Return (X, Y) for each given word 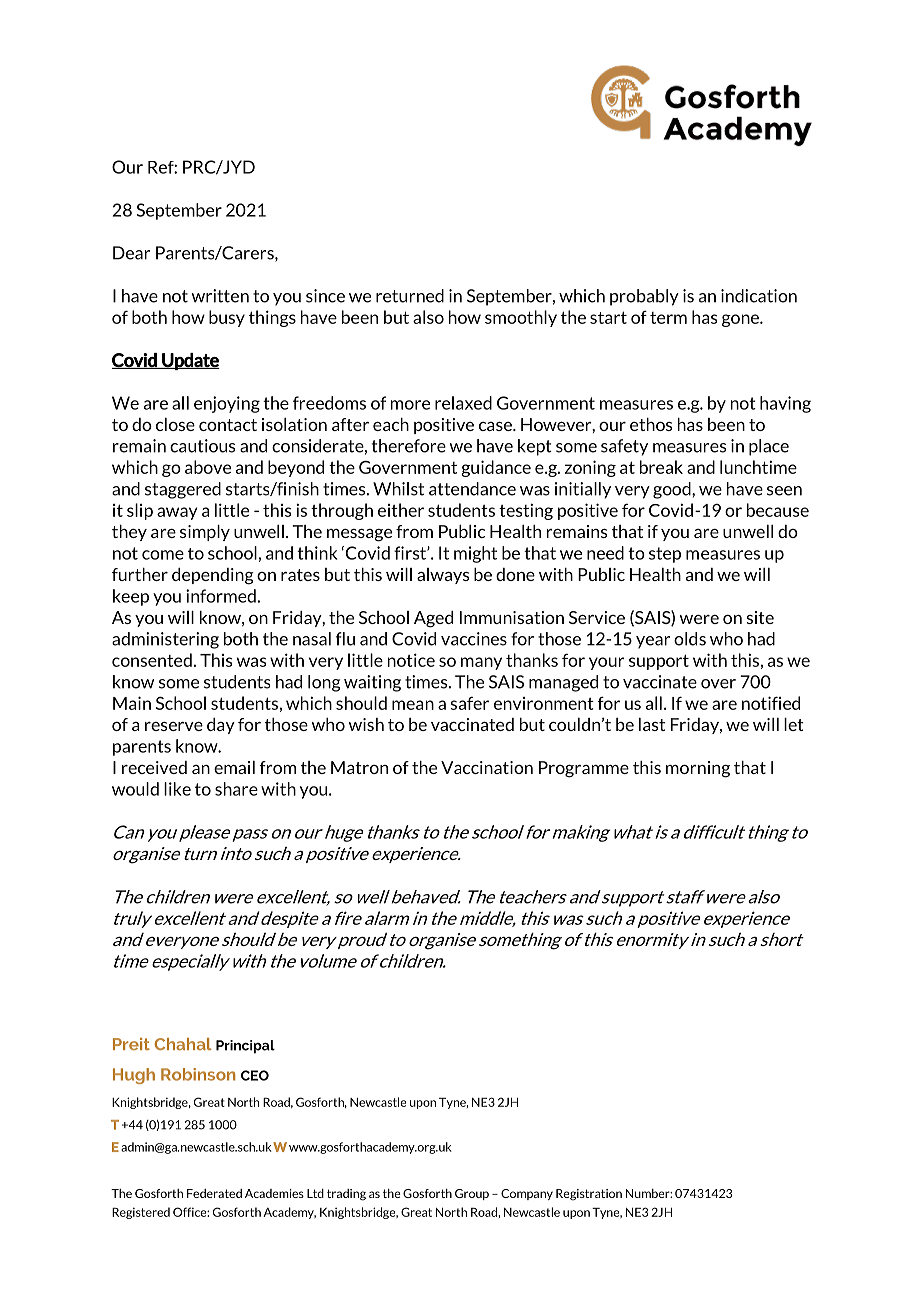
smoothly (521, 318)
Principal (245, 1047)
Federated (214, 1193)
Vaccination (487, 767)
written (220, 296)
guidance (496, 468)
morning (698, 769)
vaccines (474, 639)
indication (759, 296)
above (208, 467)
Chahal (182, 1044)
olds (690, 639)
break (661, 467)
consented (152, 660)
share (236, 789)
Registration (589, 1195)
